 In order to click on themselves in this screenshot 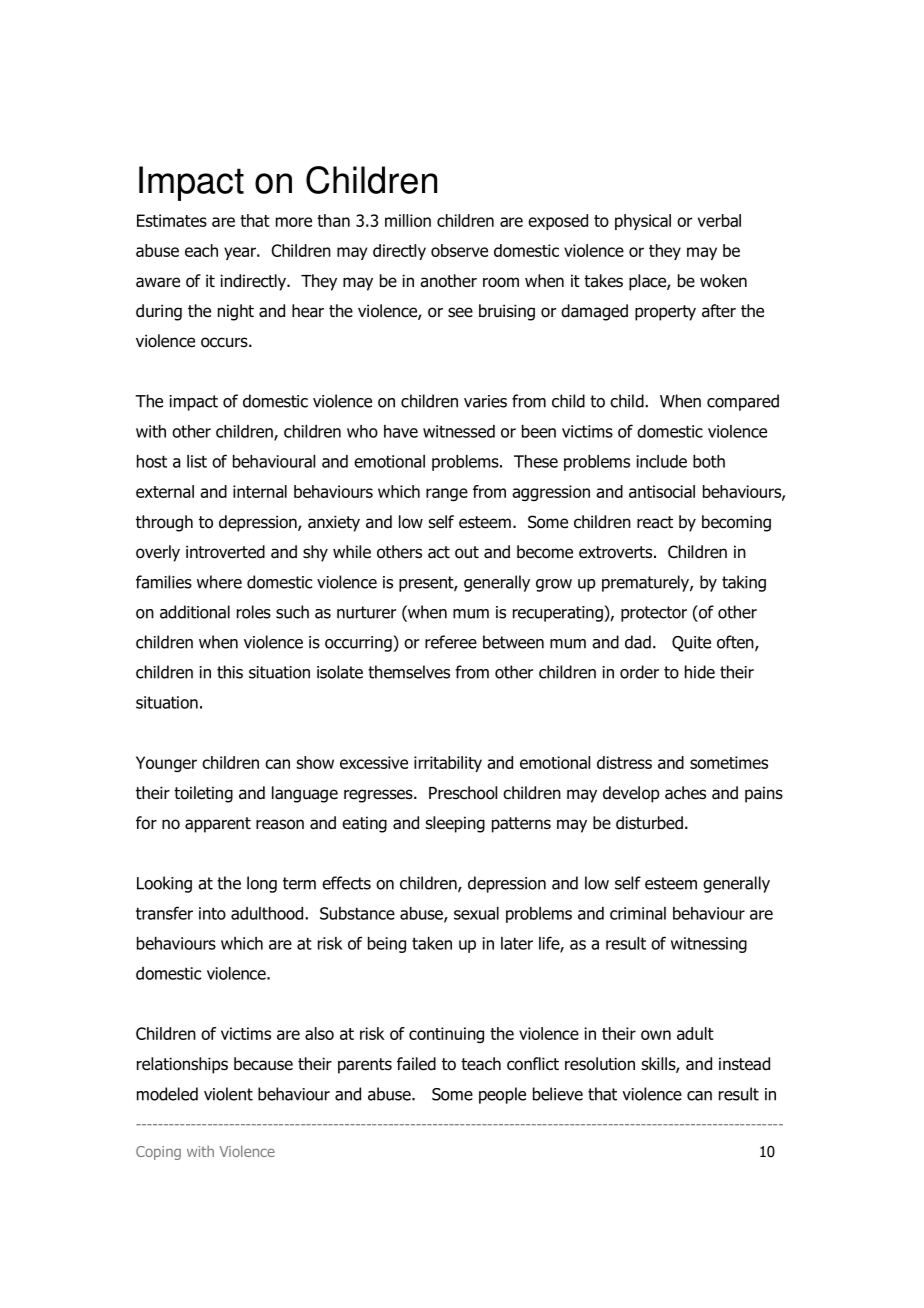, I will do `click(409, 672)`.
